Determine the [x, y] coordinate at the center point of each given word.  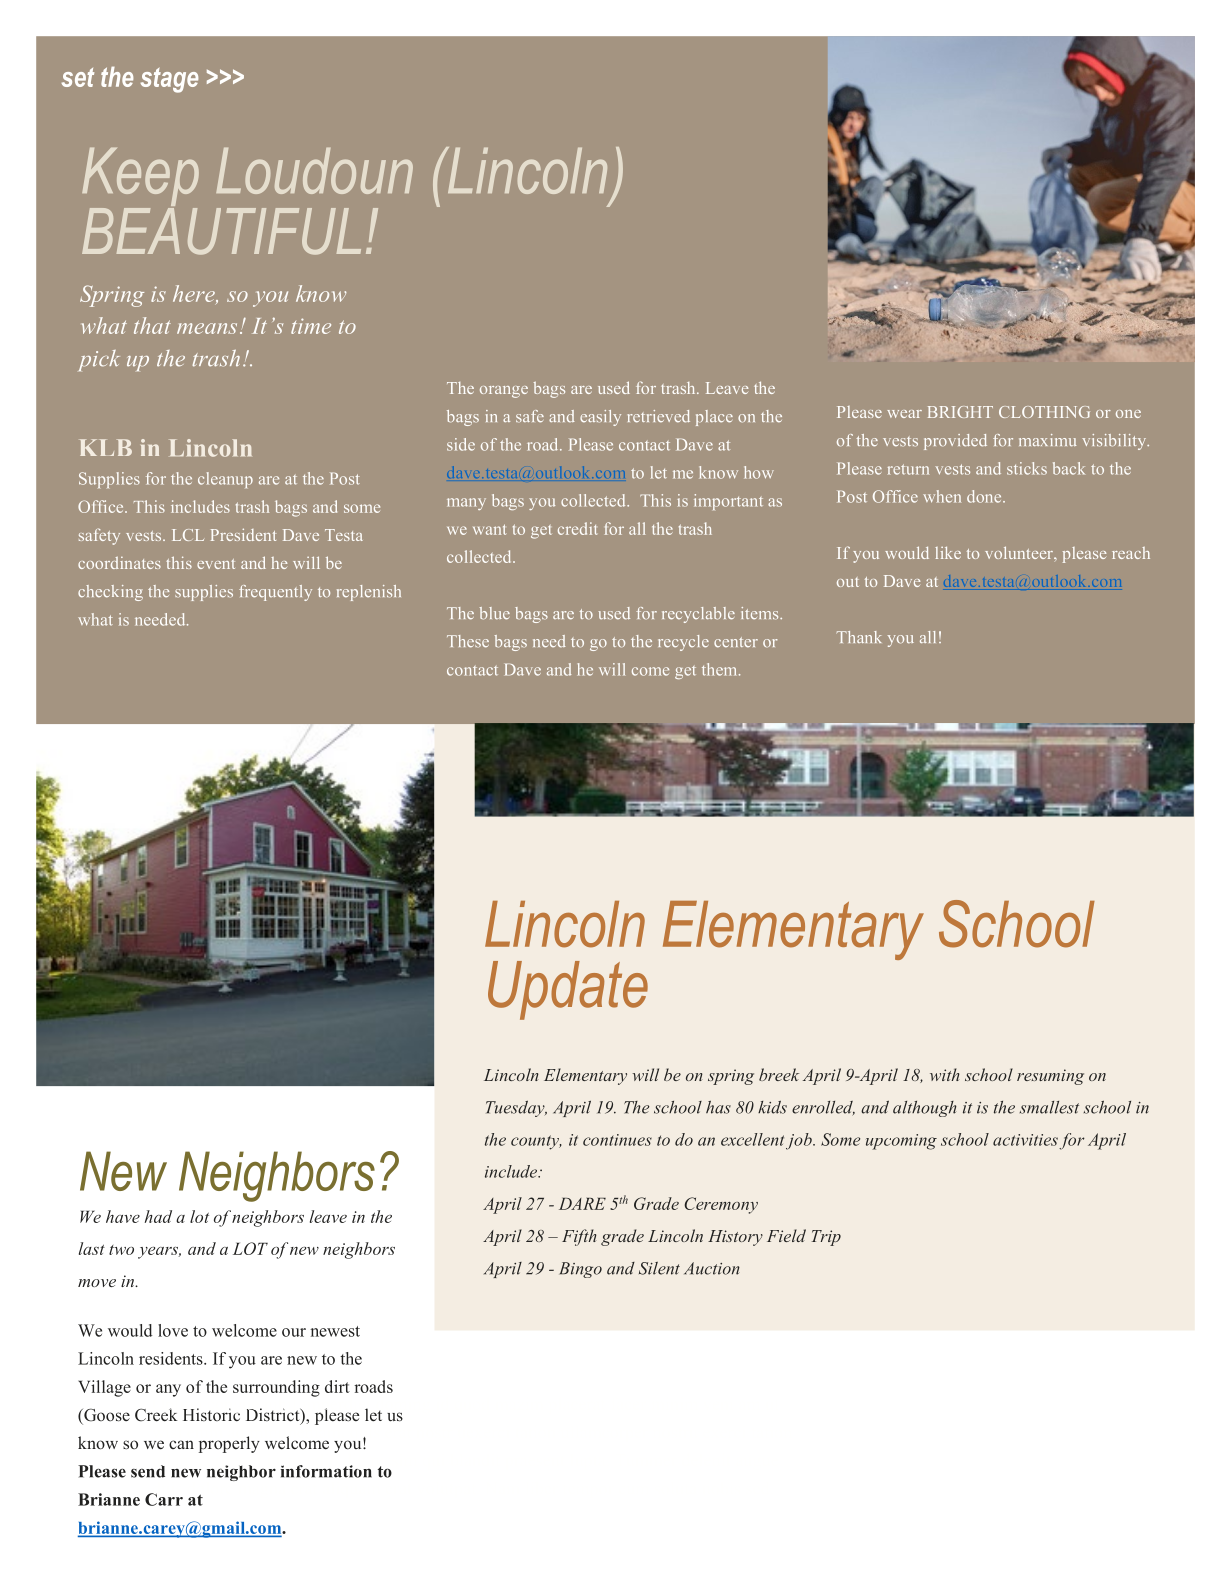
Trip [826, 1238]
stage [169, 80]
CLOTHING [1044, 412]
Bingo [580, 1270]
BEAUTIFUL [221, 230]
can [181, 1444]
